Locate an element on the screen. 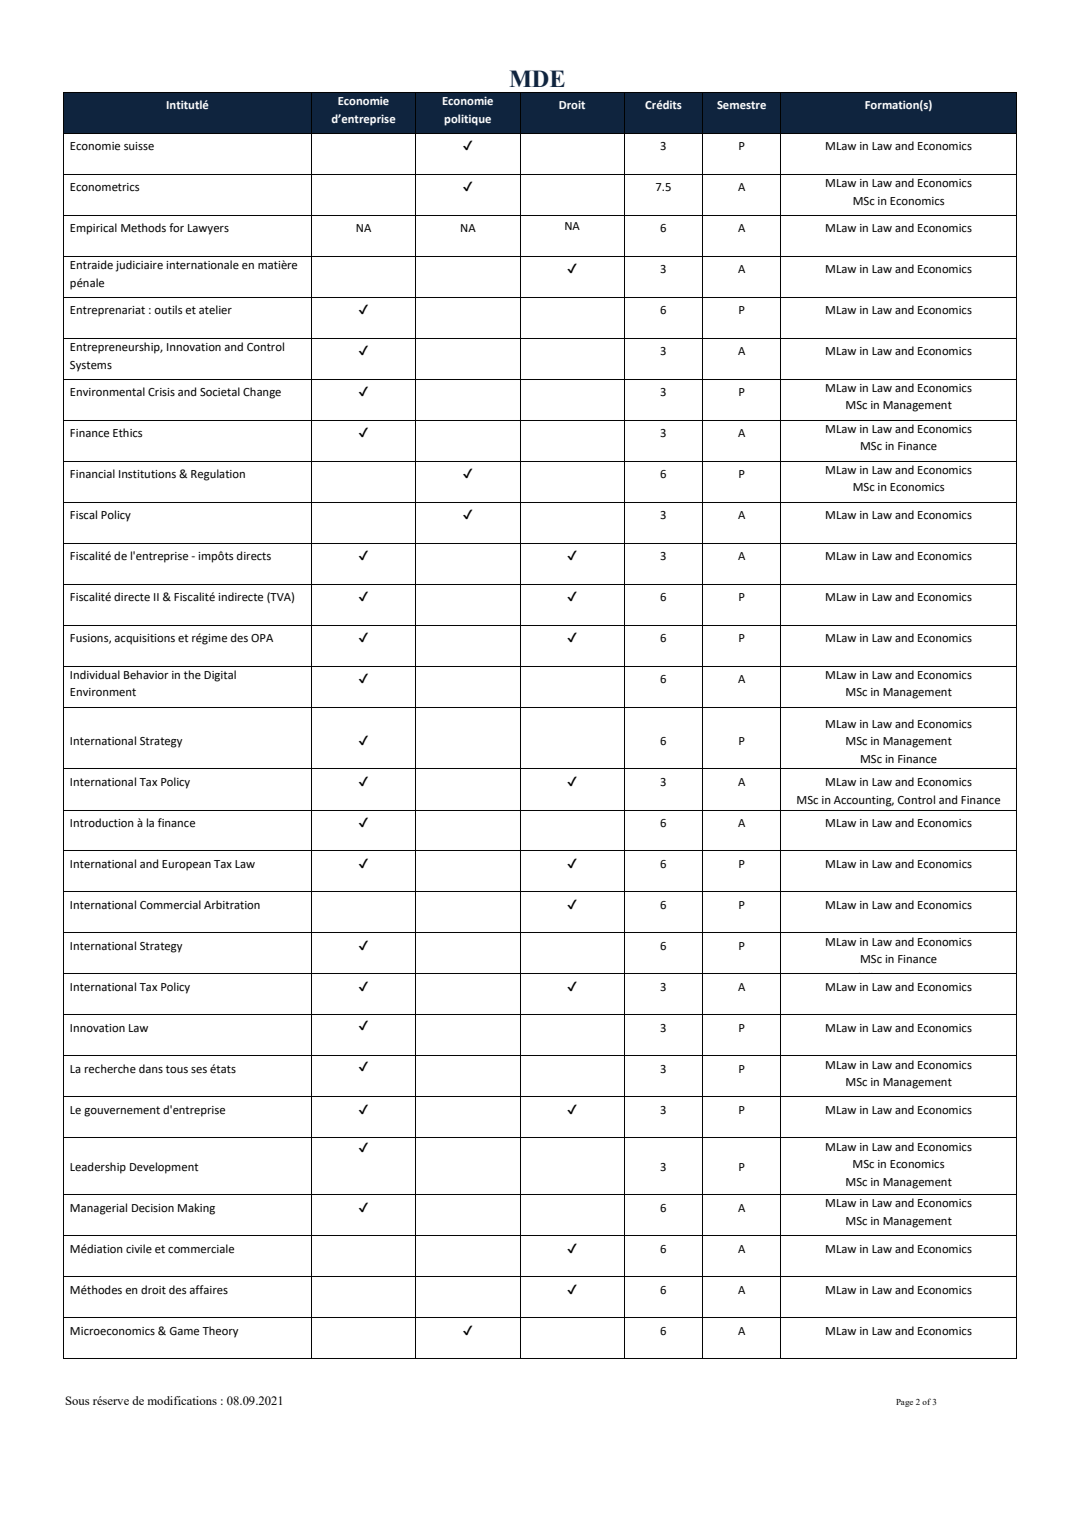  Page is located at coordinates (904, 1403).
